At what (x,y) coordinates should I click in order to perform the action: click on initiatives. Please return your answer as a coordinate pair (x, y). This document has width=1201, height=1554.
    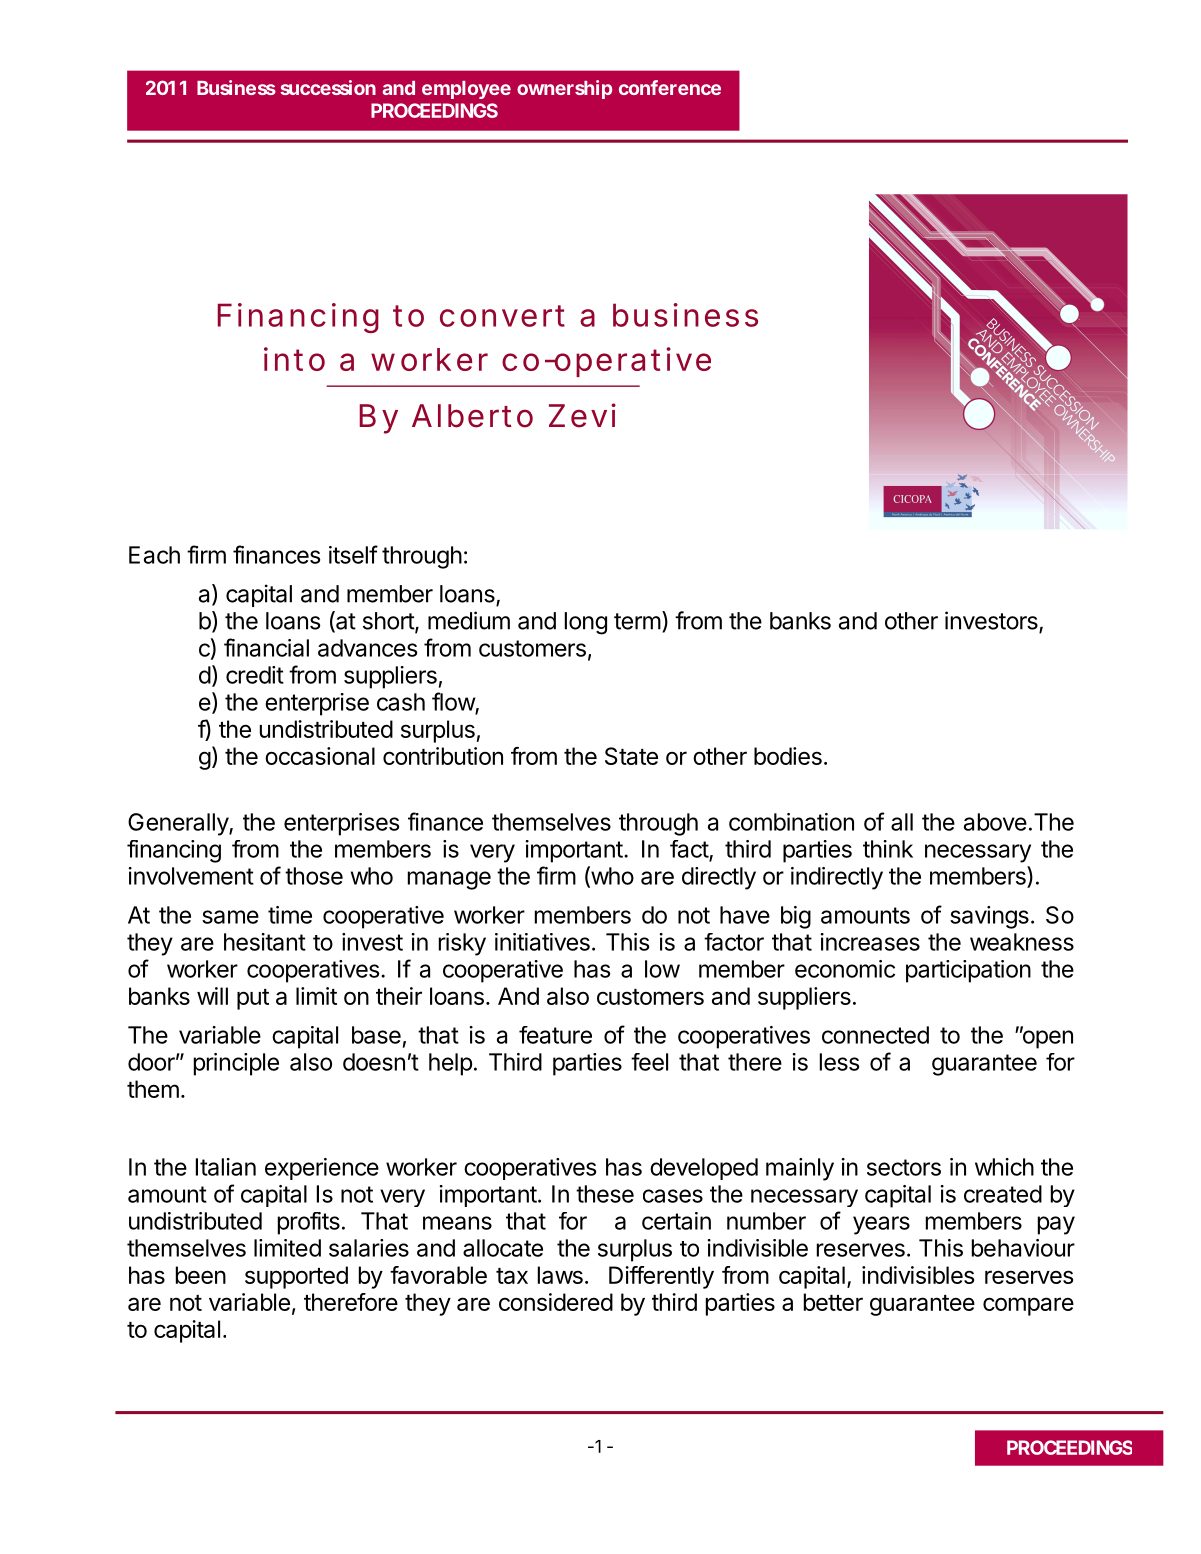
    Looking at the image, I should click on (542, 942).
